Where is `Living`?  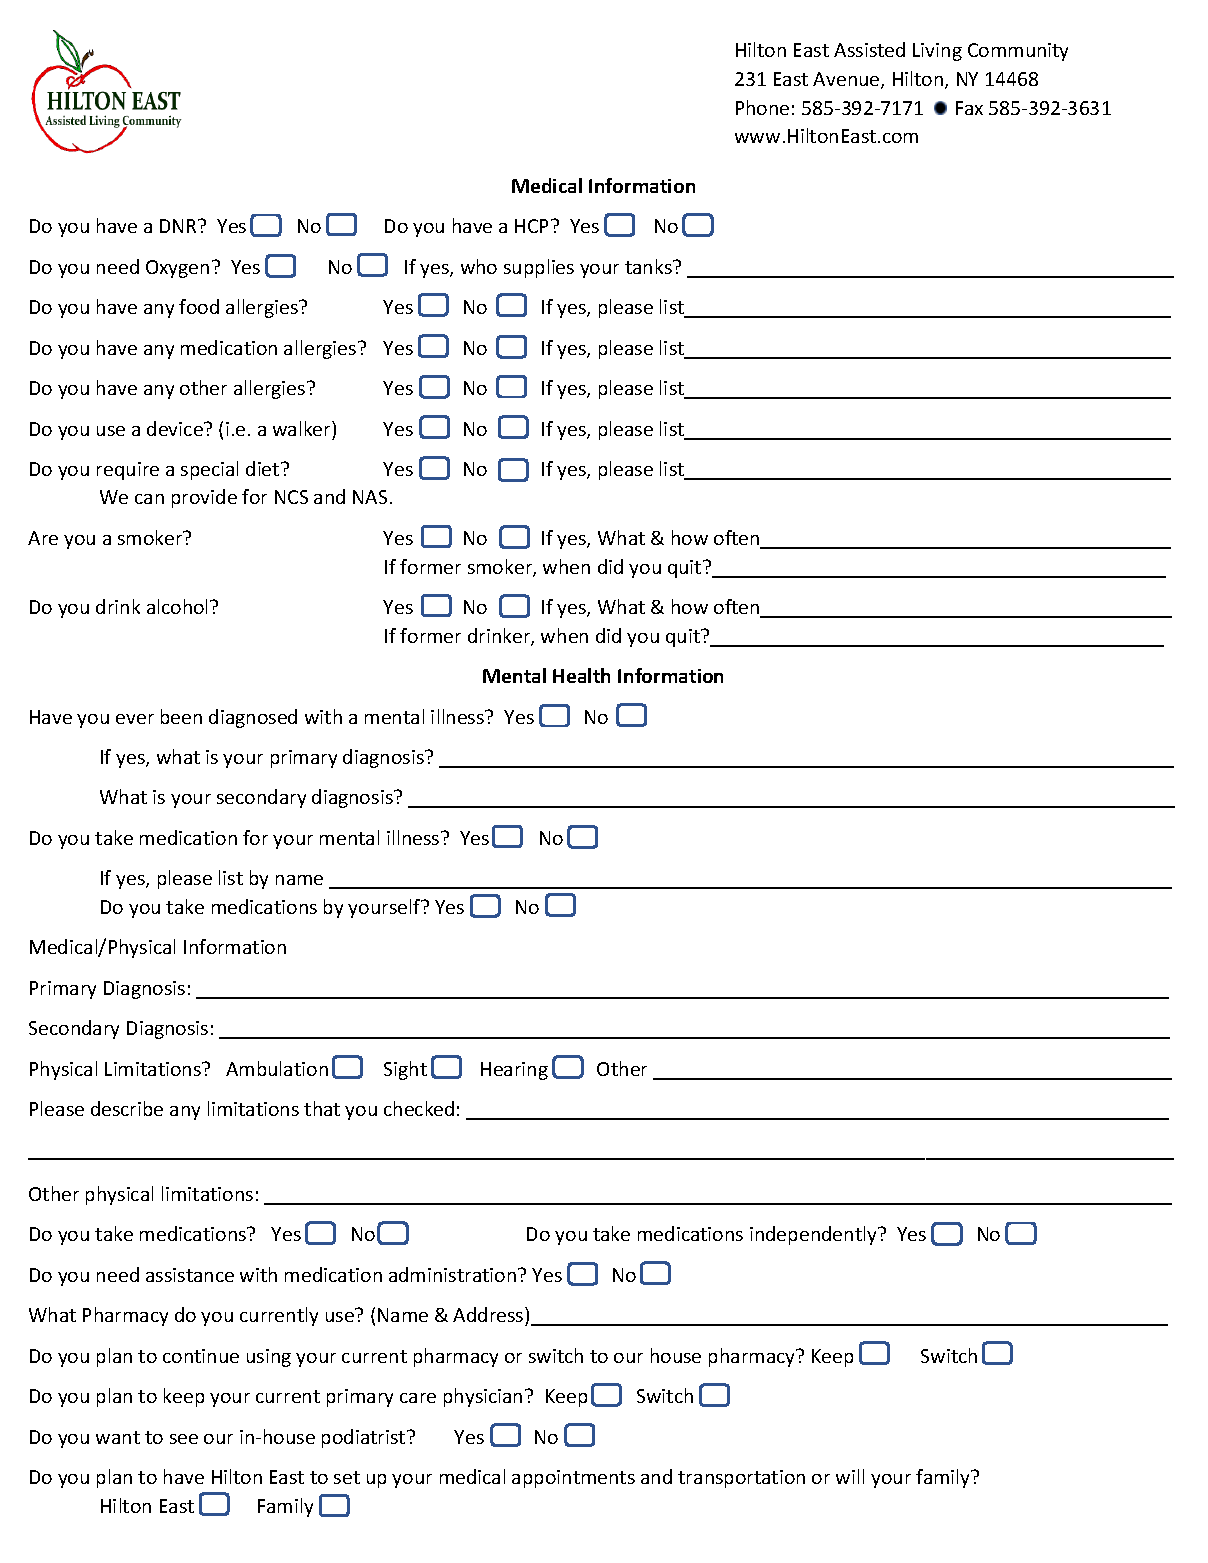 Living is located at coordinates (937, 52).
